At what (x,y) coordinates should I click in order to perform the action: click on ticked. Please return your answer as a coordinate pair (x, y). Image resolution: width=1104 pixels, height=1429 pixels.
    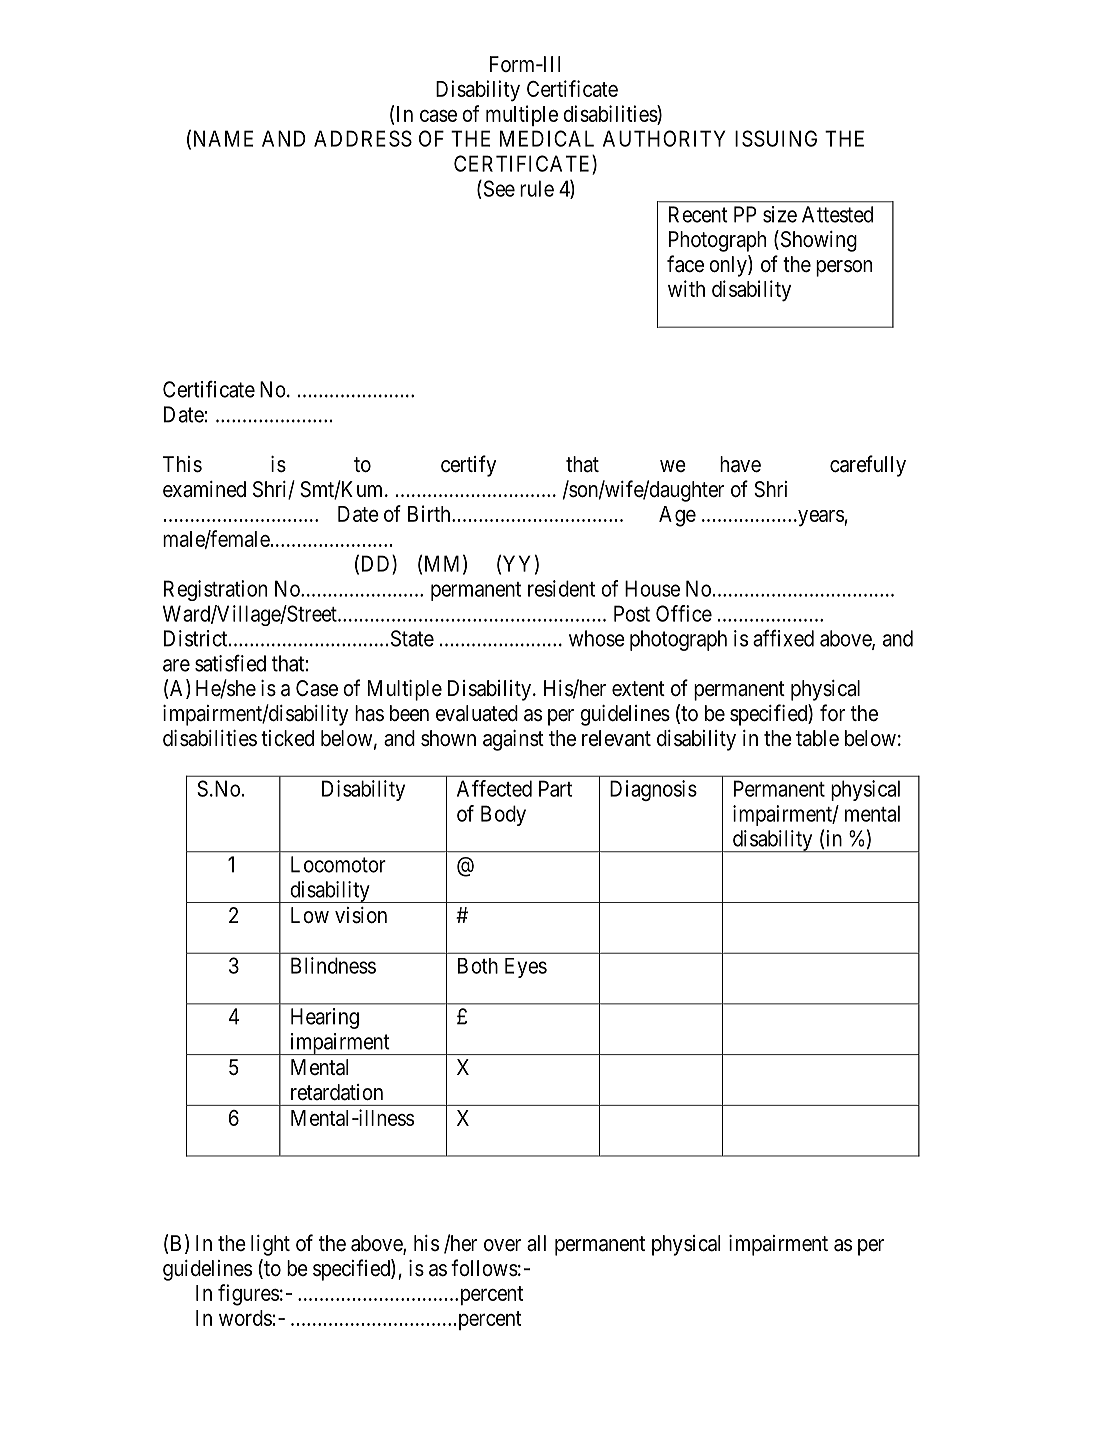
    Looking at the image, I should click on (287, 738).
